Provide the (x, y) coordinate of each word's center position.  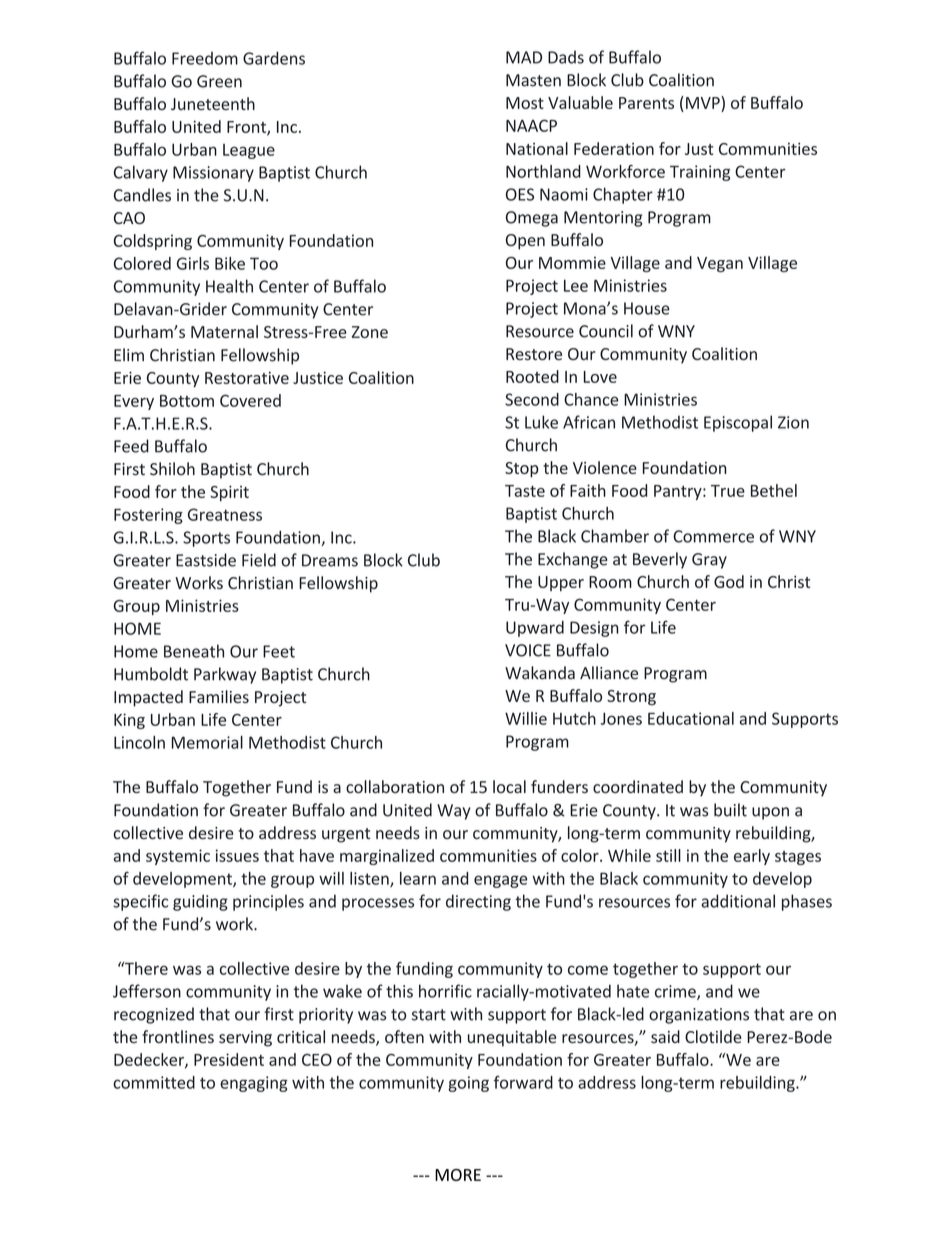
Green (219, 81)
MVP (704, 102)
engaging (254, 1084)
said (665, 1036)
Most (525, 103)
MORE (458, 1175)
